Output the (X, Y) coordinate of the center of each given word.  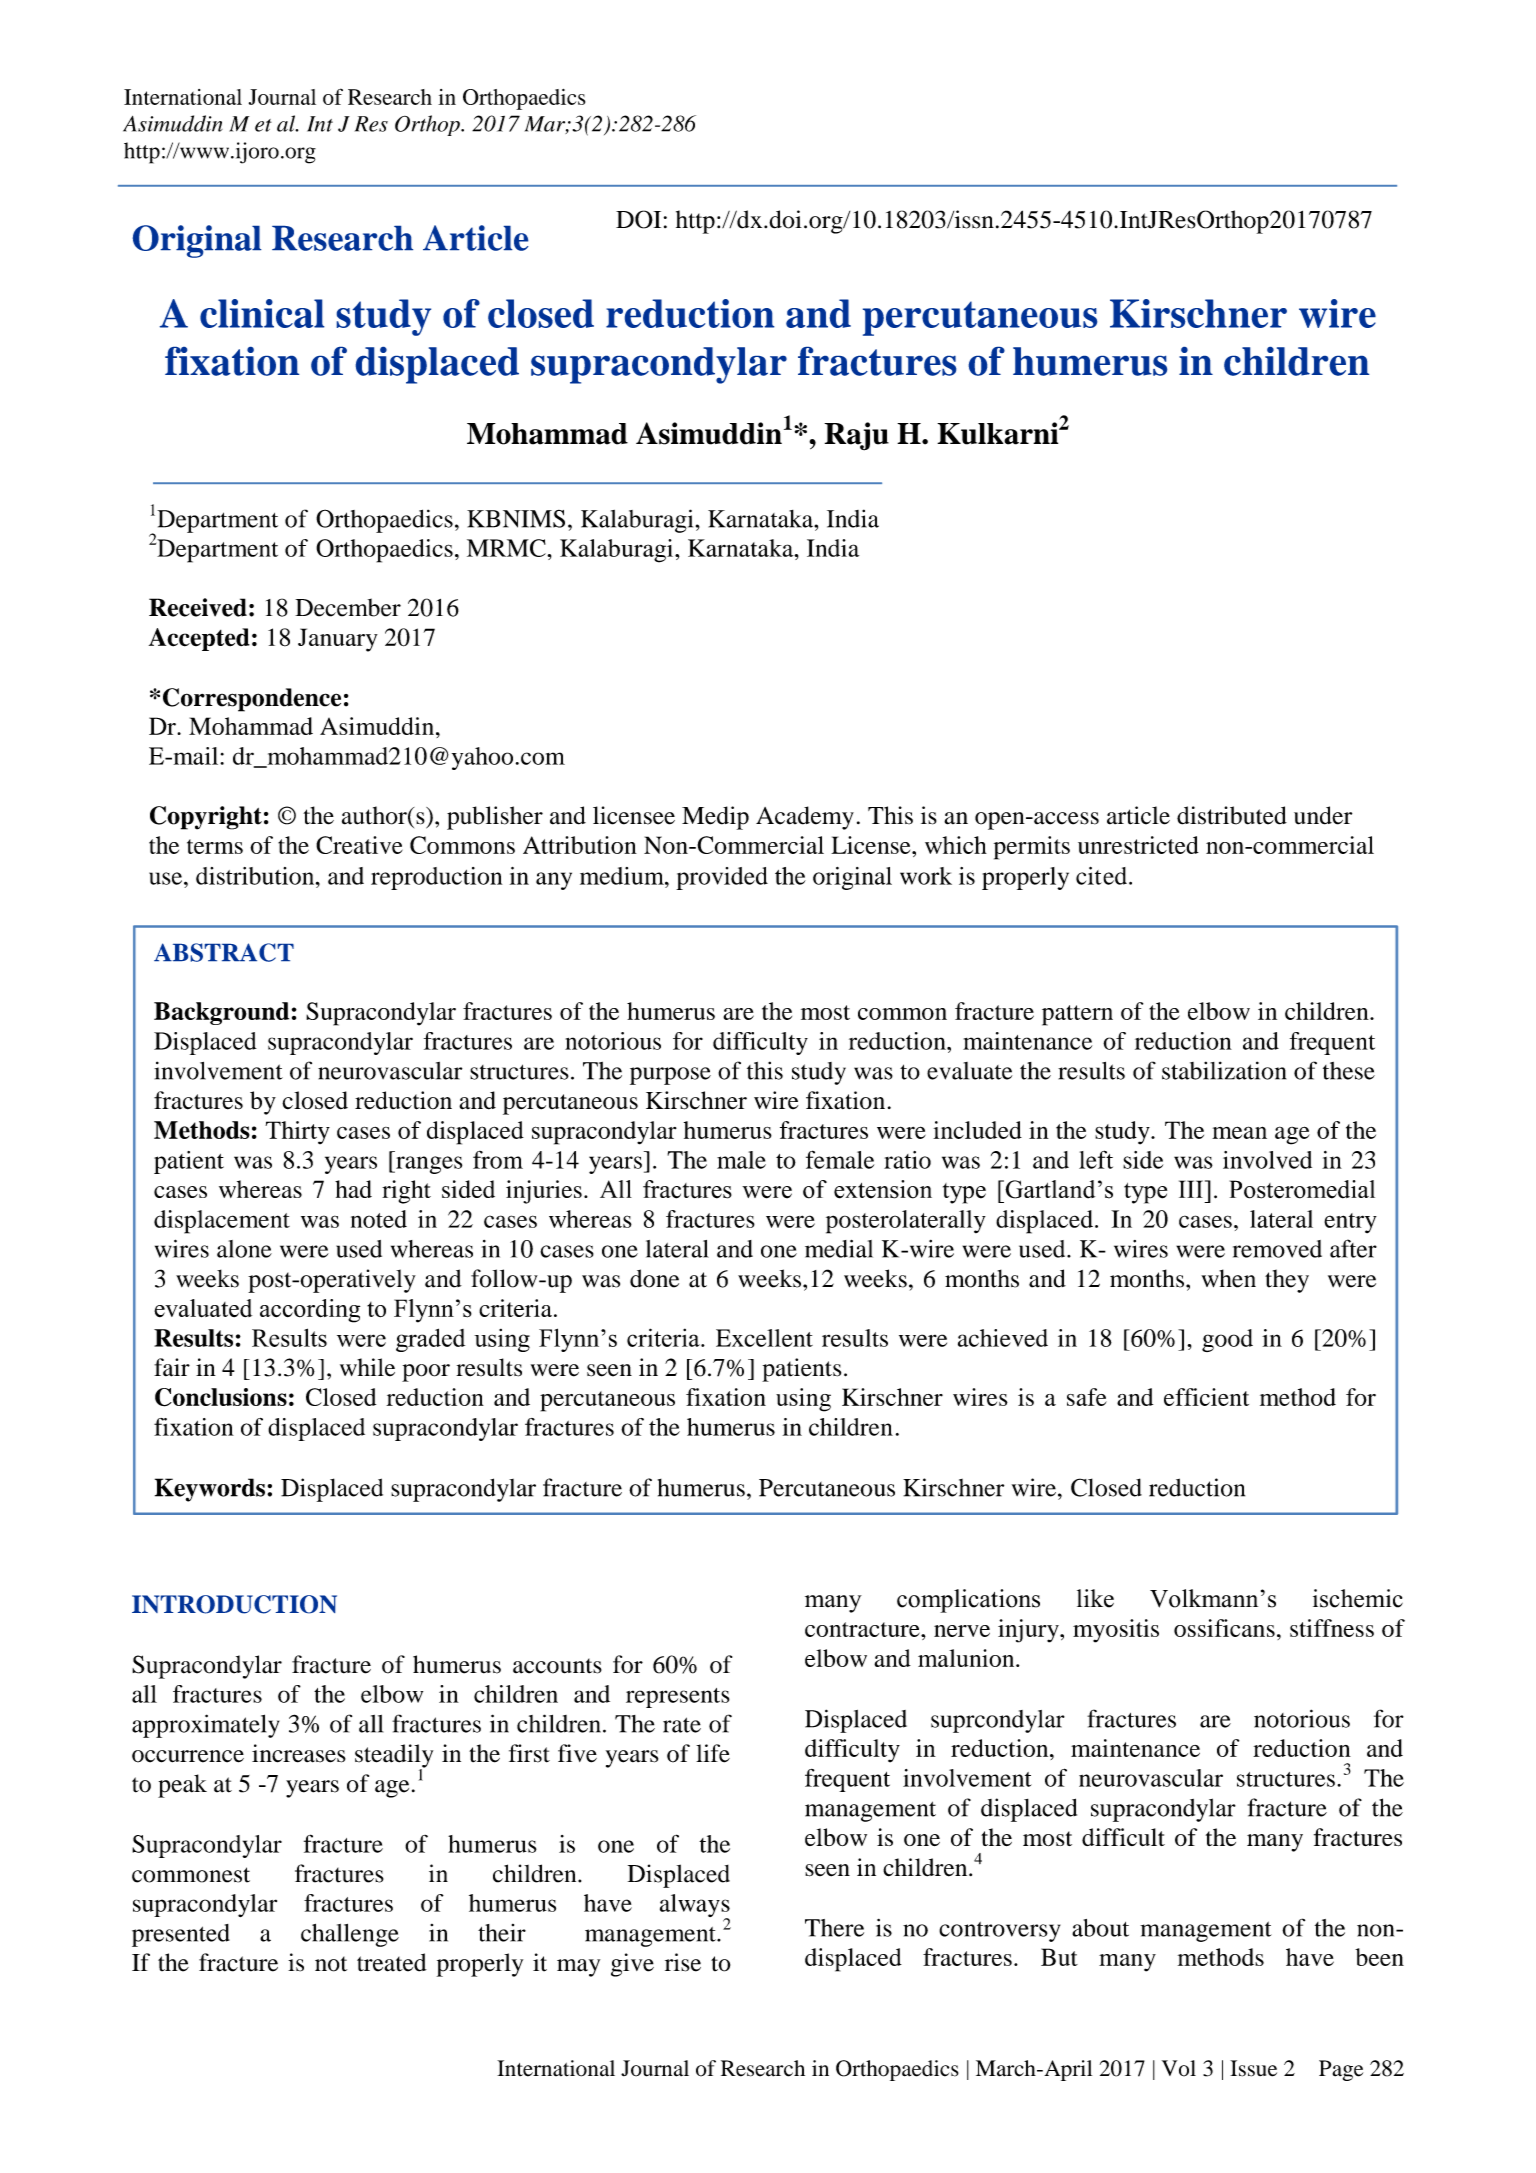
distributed (1232, 815)
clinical (262, 313)
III (1192, 1189)
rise (683, 1962)
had (353, 1189)
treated (392, 1962)
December (348, 607)
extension (883, 1189)
